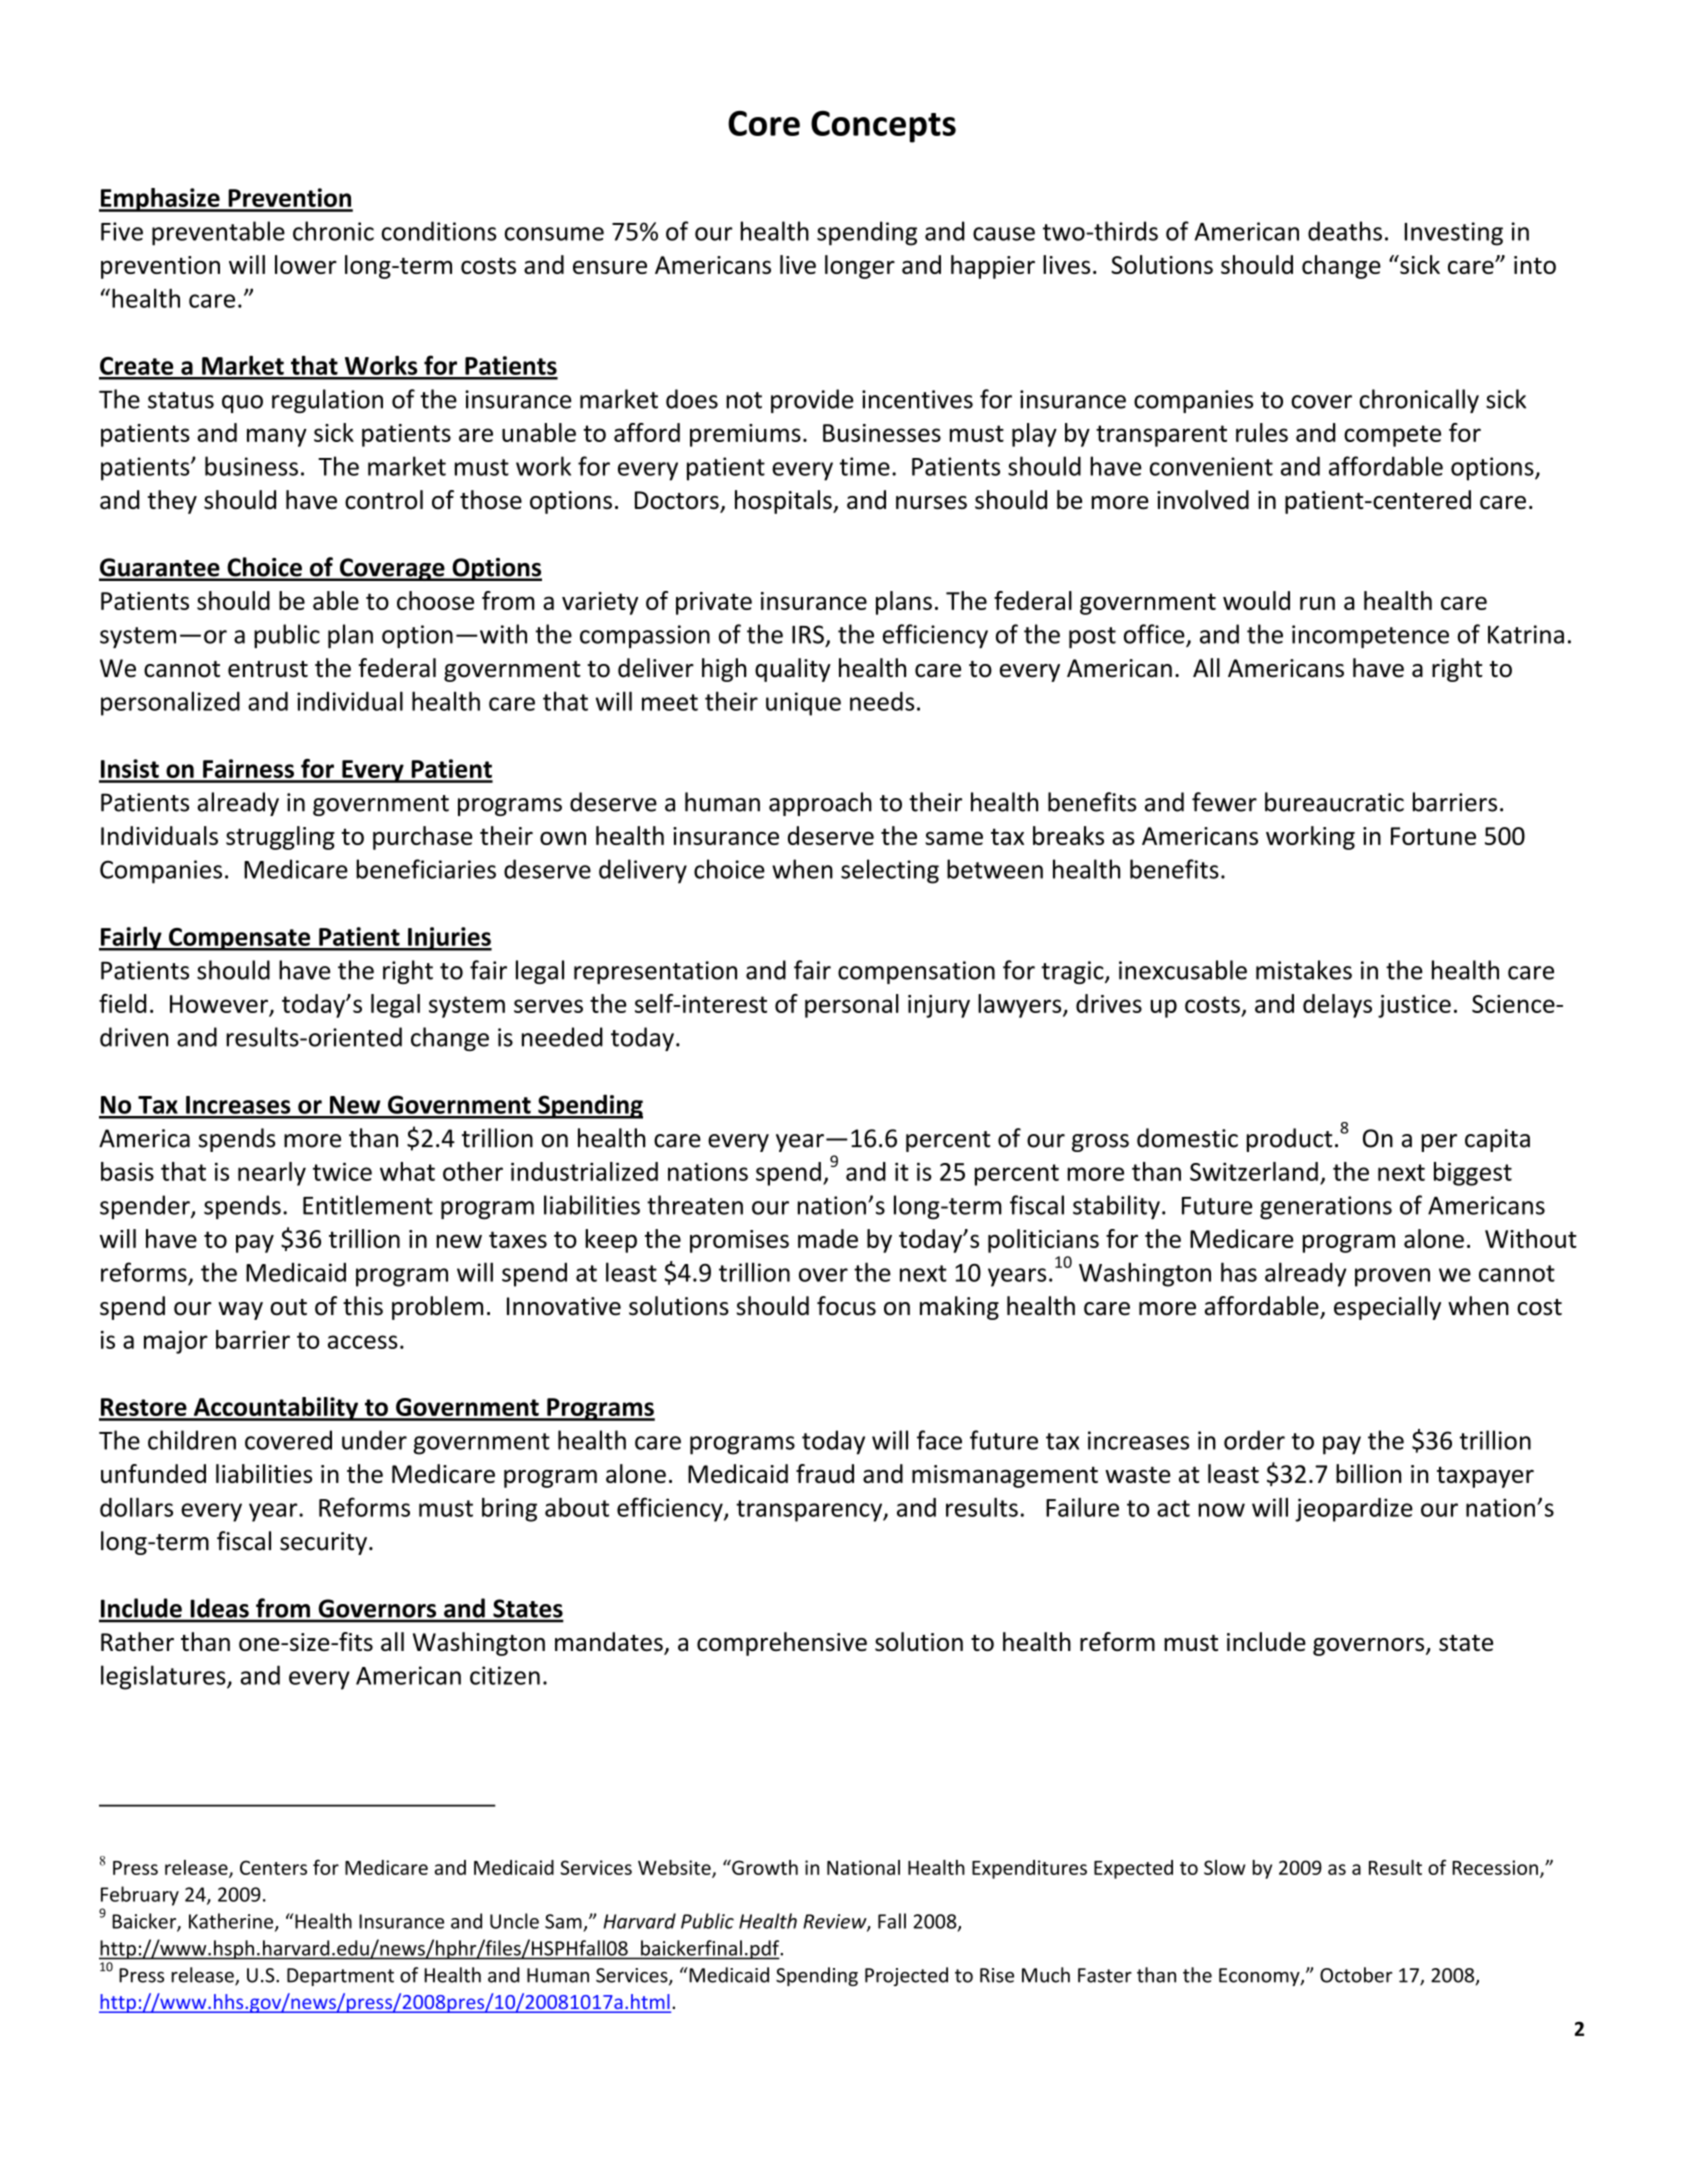  What do you see at coordinates (1345, 231) in the image?
I see `deaths` at bounding box center [1345, 231].
